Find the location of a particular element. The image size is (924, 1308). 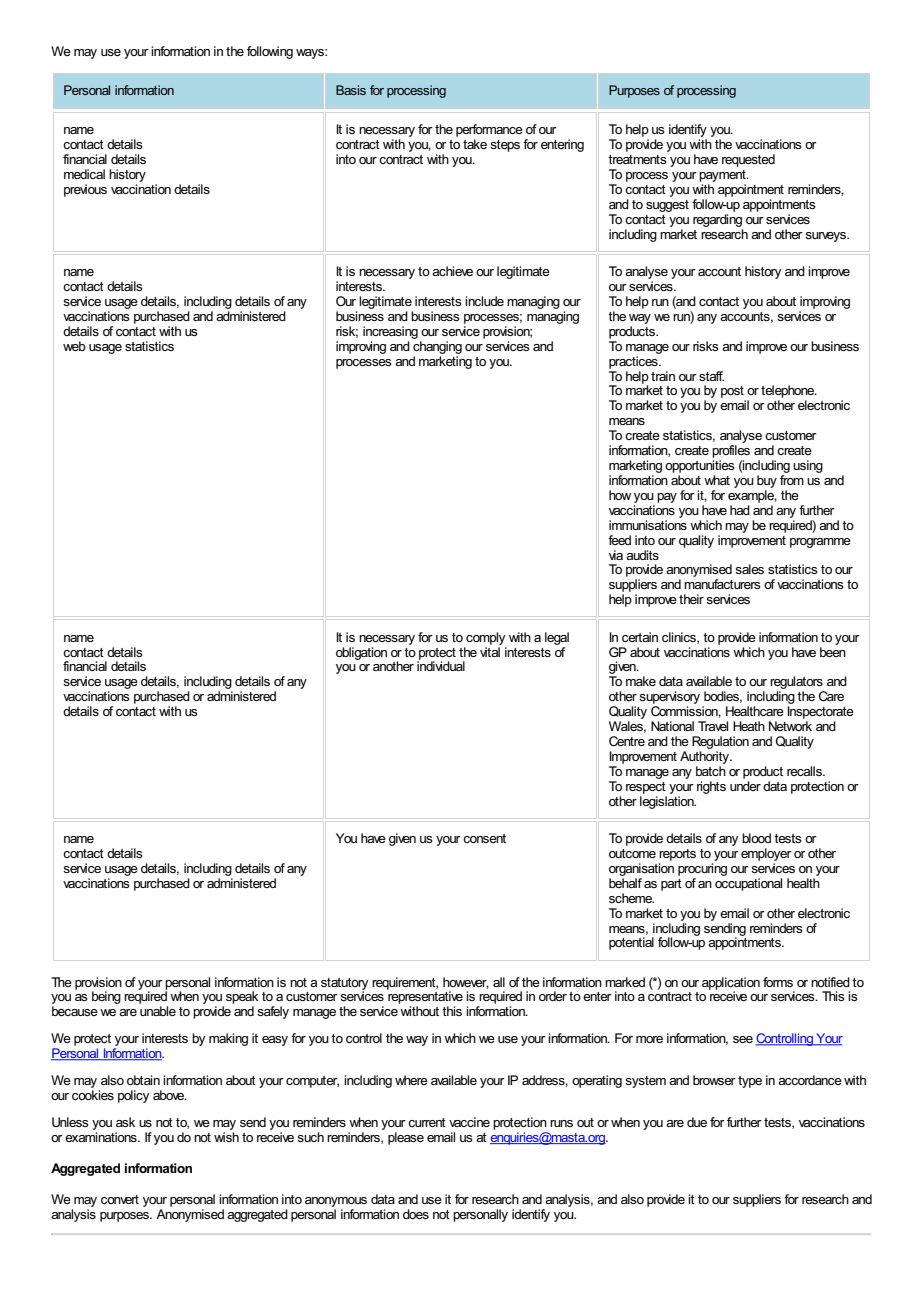

take is located at coordinates (475, 144).
